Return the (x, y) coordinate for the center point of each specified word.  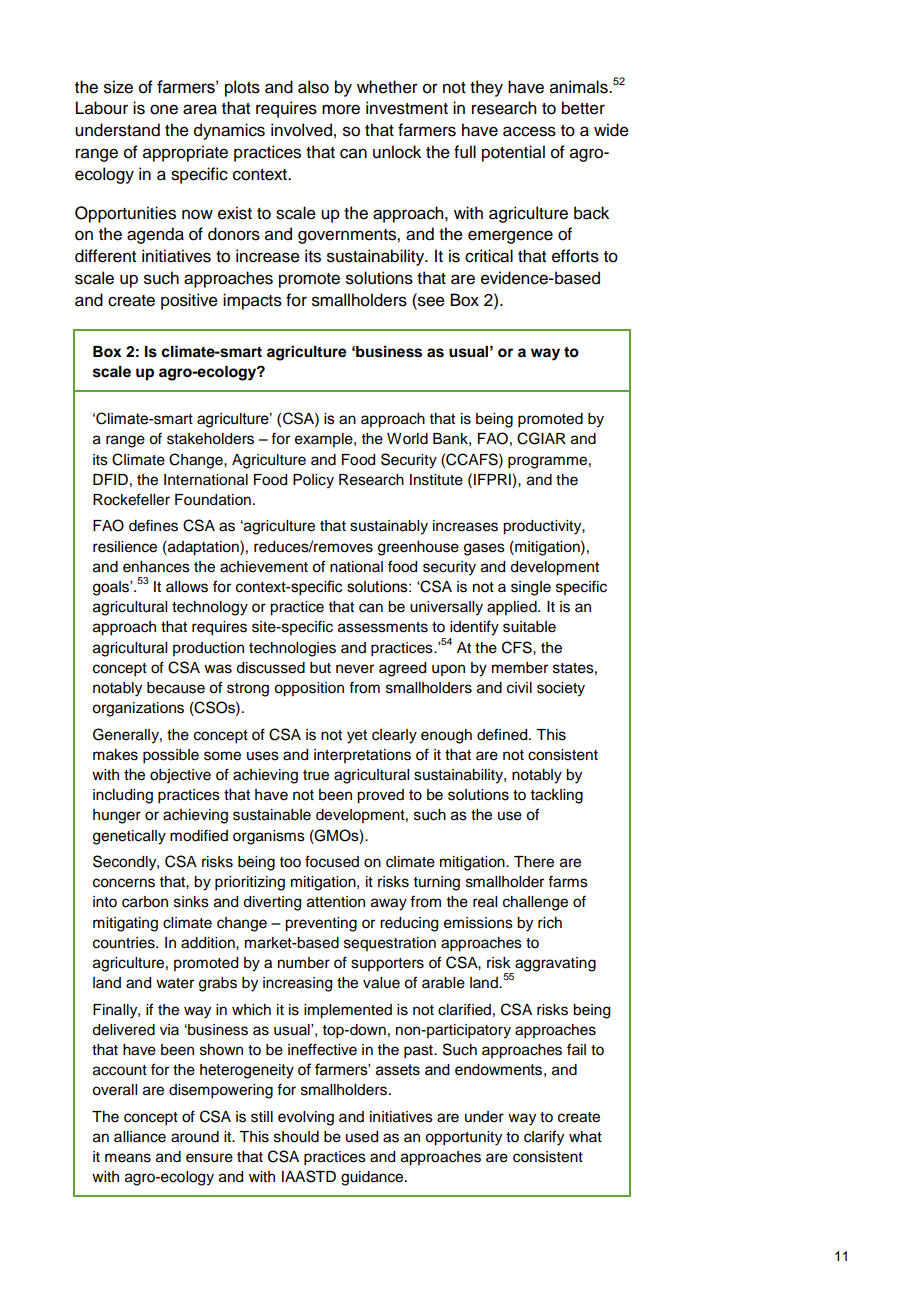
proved (380, 796)
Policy (313, 481)
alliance (140, 1137)
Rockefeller (131, 499)
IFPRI (492, 479)
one (164, 109)
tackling (557, 796)
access (529, 131)
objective (180, 776)
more (341, 109)
